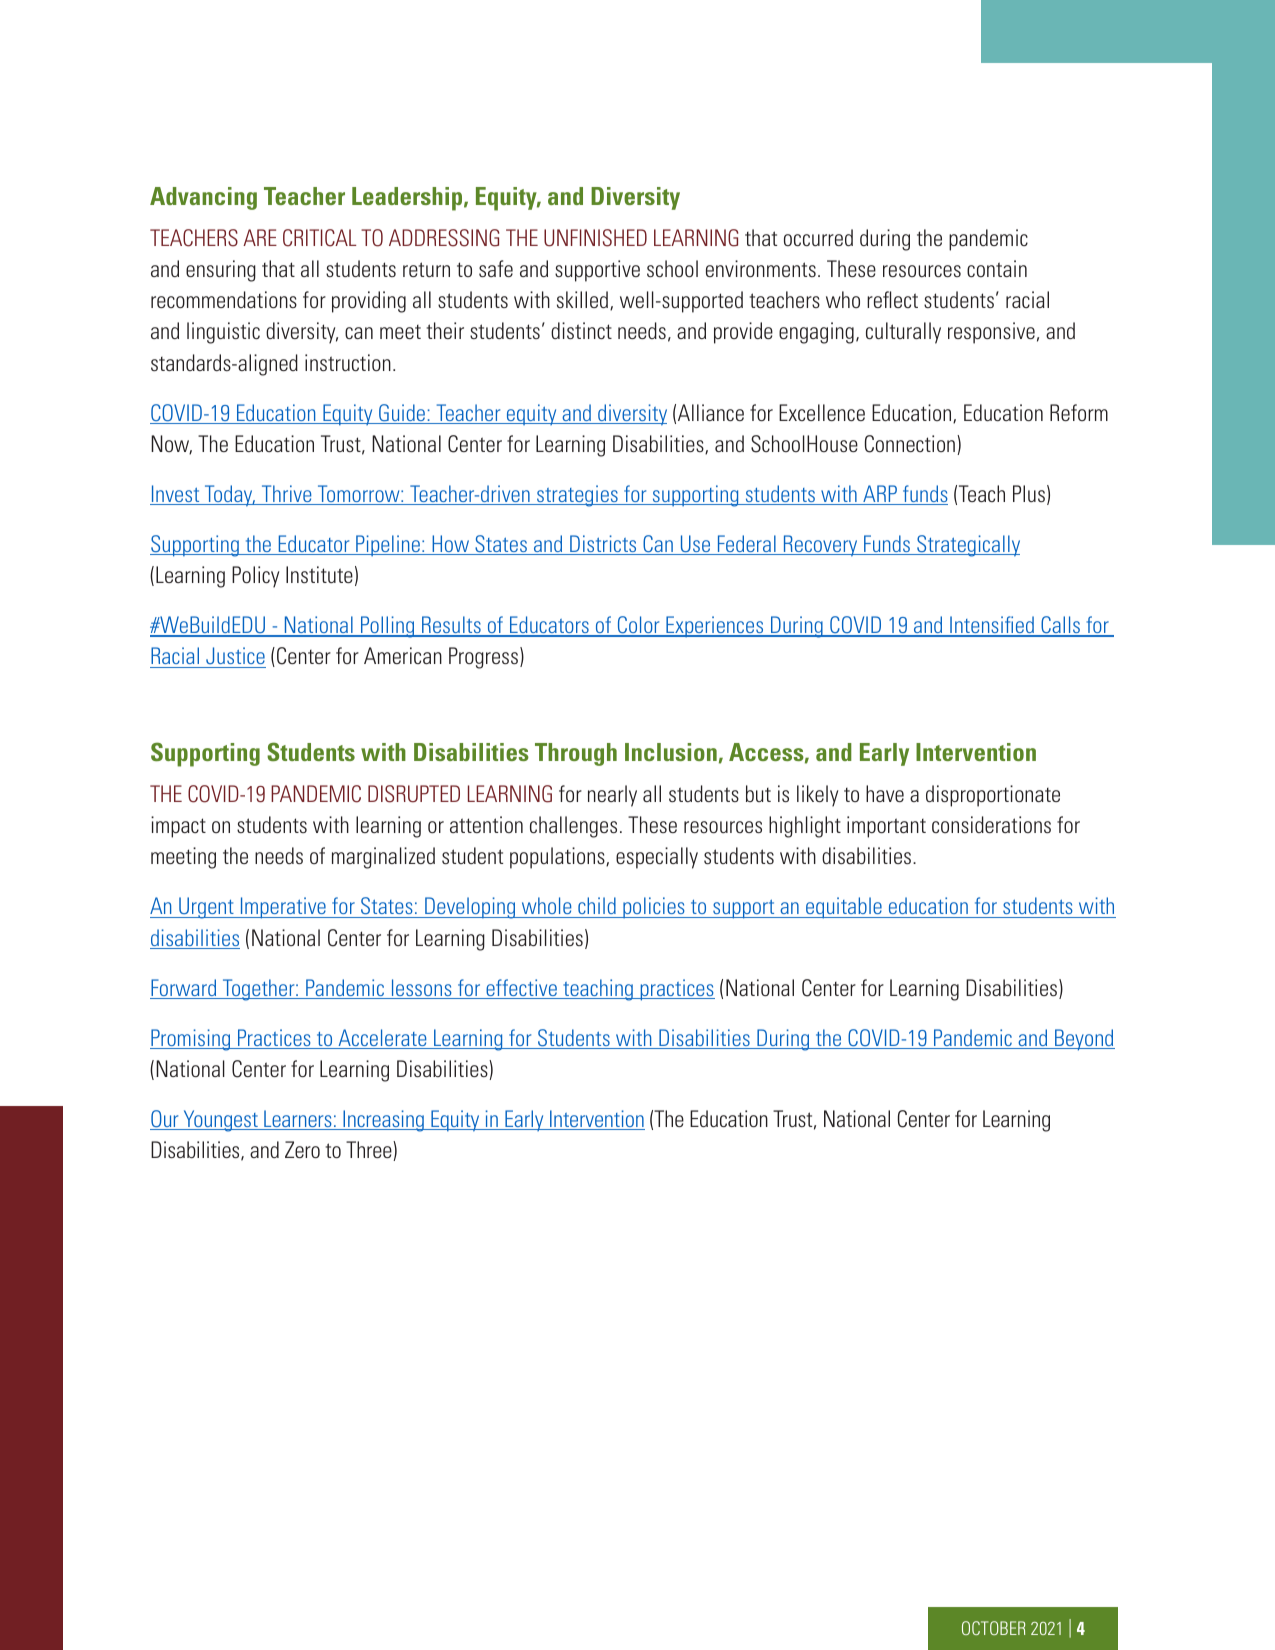 The height and width of the screenshot is (1650, 1275). Describe the element at coordinates (967, 546) in the screenshot. I see `Strategically` at that location.
